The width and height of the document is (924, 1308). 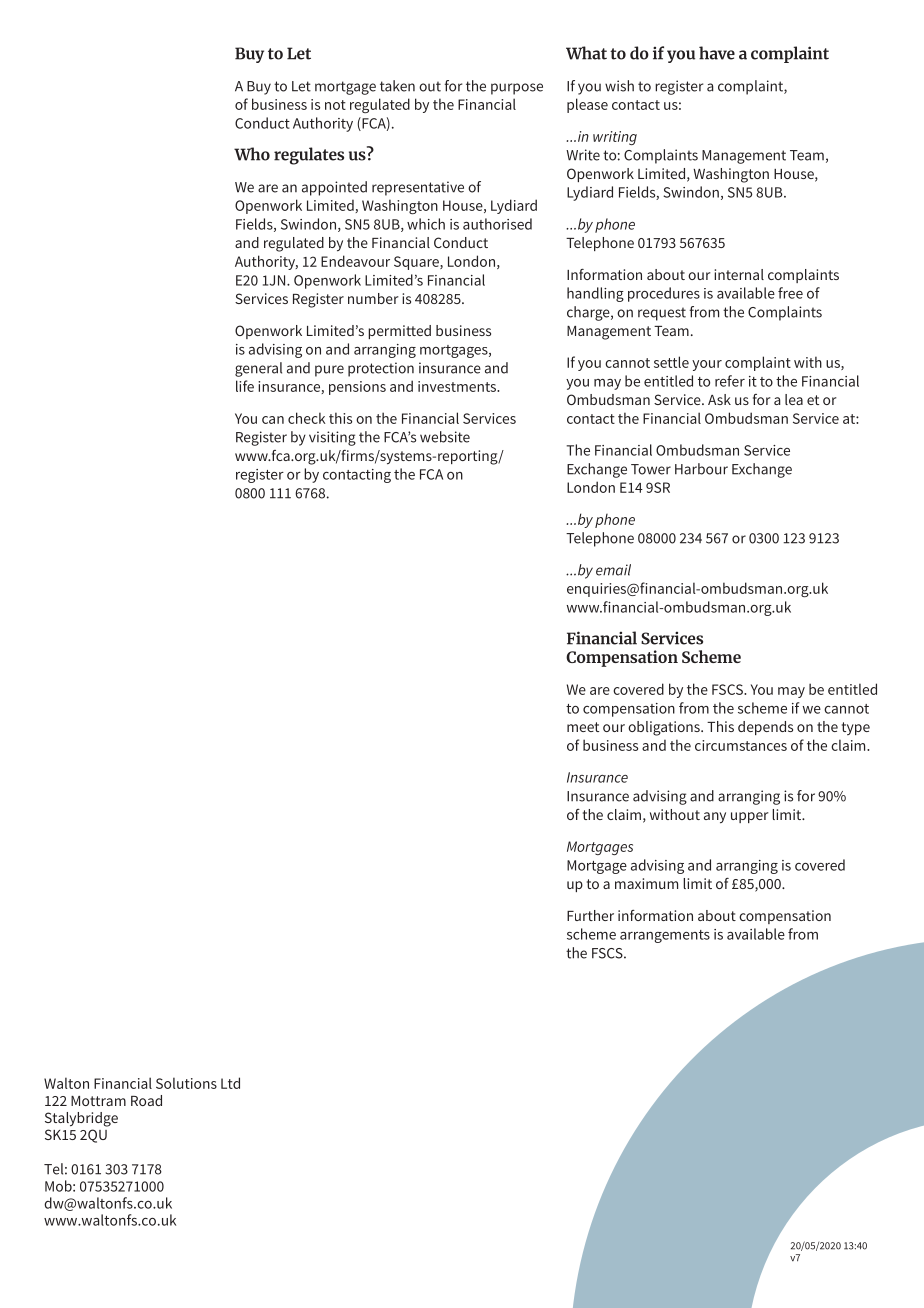 What do you see at coordinates (595, 294) in the document?
I see `handling` at bounding box center [595, 294].
